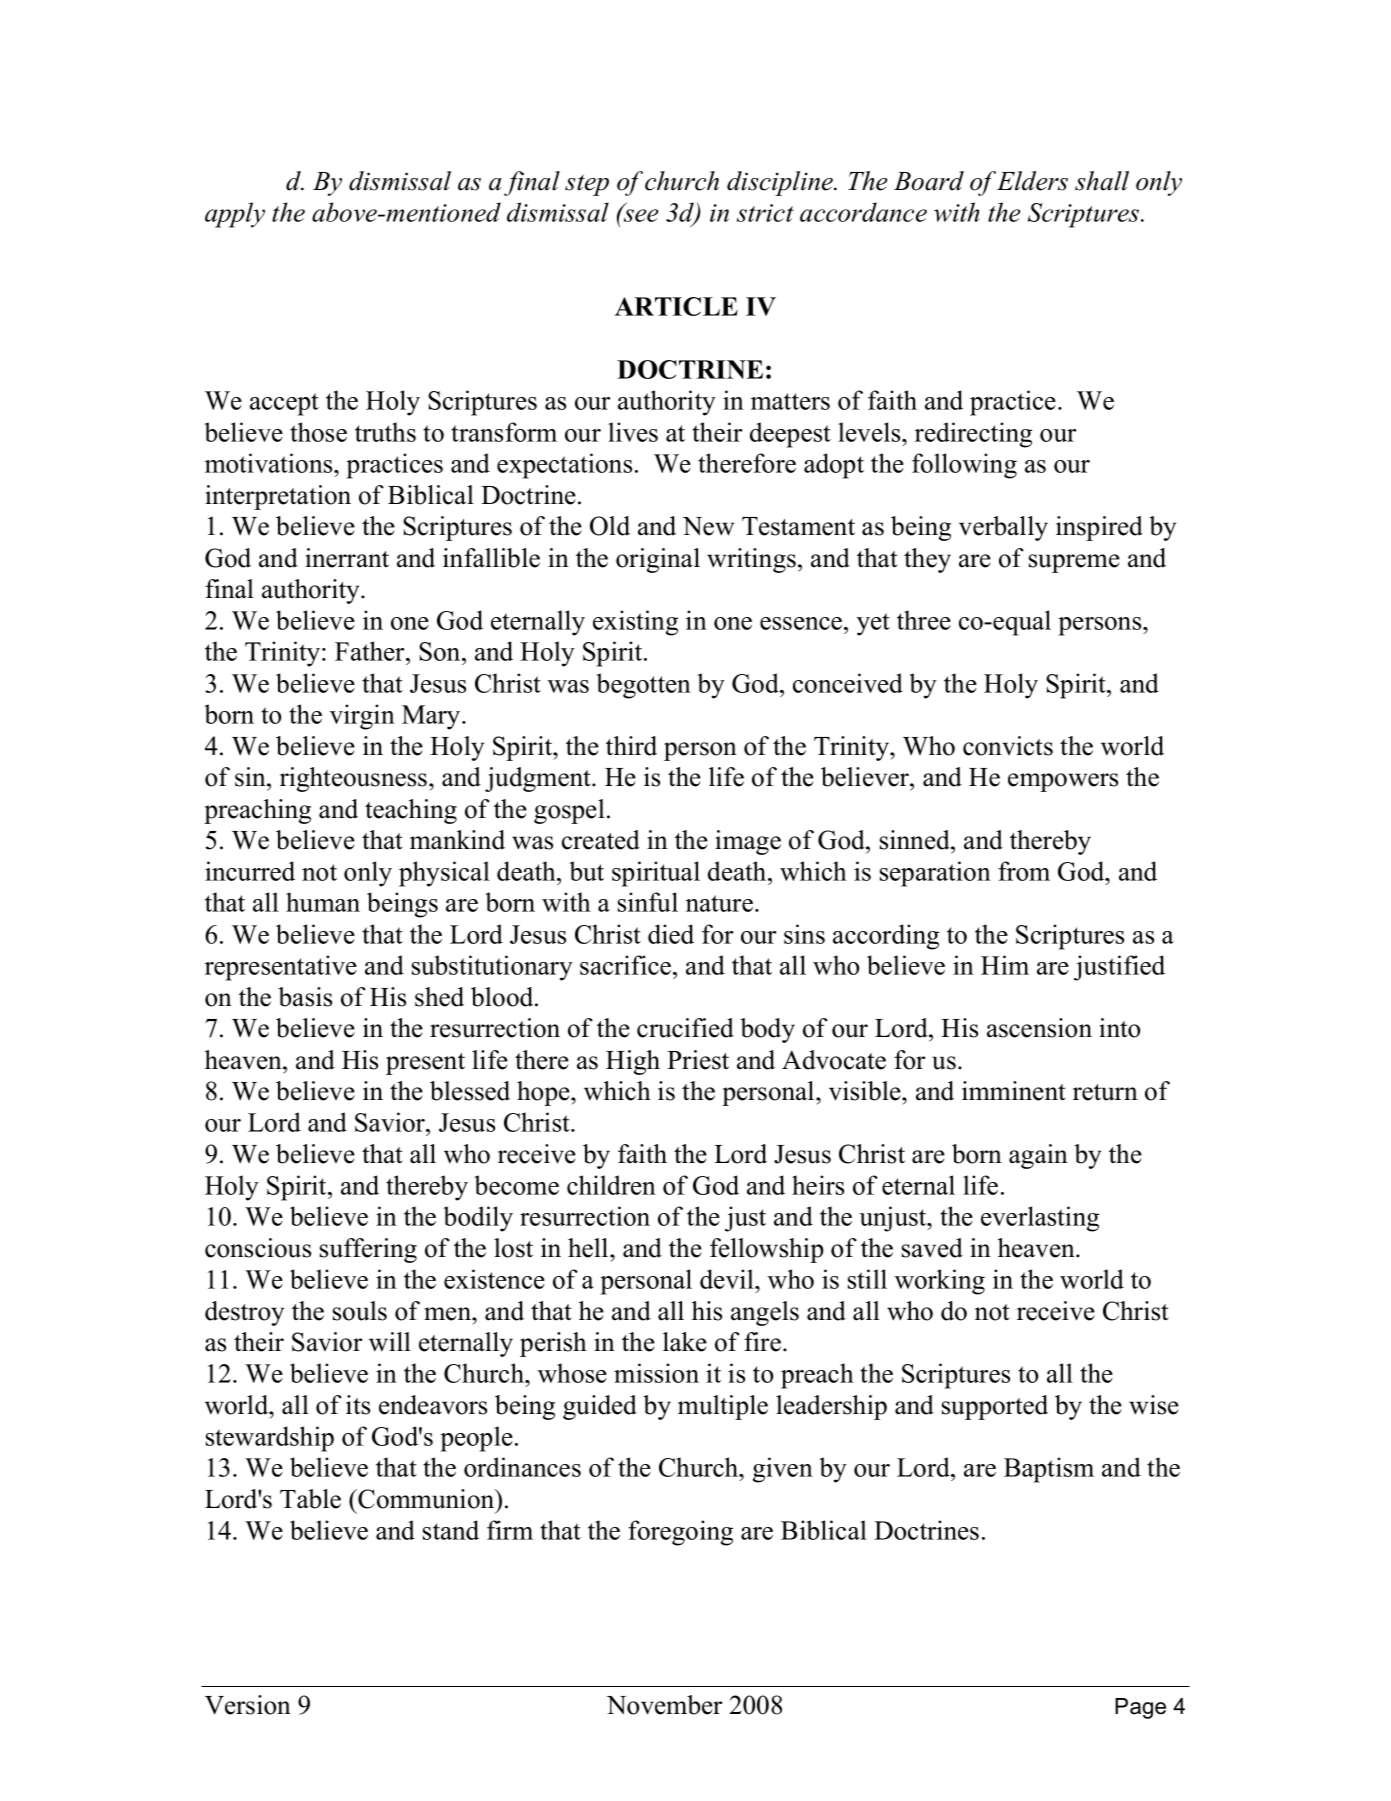 The image size is (1391, 1801). Describe the element at coordinates (1032, 181) in the page. I see `Elders` at that location.
